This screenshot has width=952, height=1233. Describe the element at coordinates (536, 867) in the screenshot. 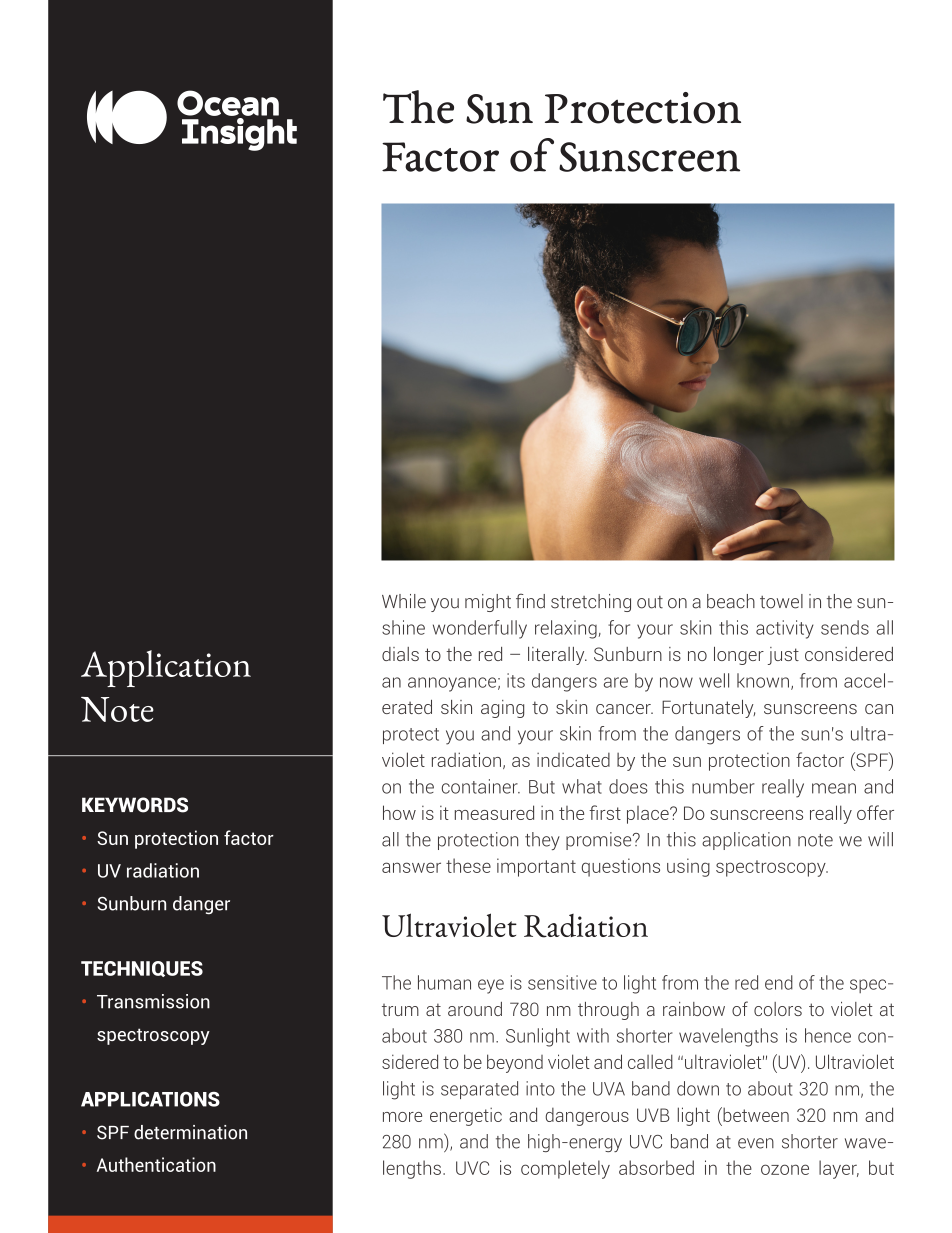

I see `important` at that location.
